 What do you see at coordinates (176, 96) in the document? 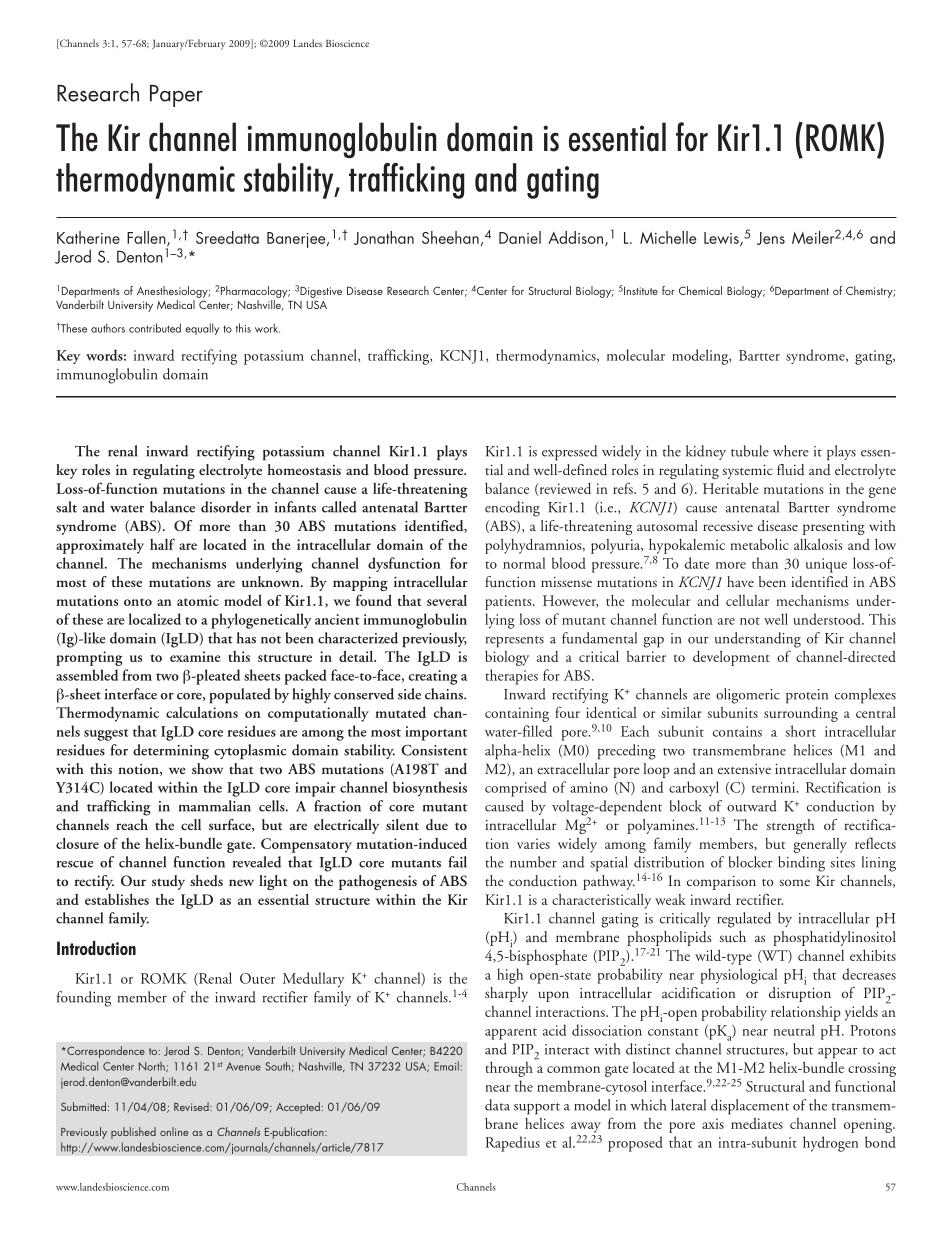
I see `Paper` at bounding box center [176, 96].
